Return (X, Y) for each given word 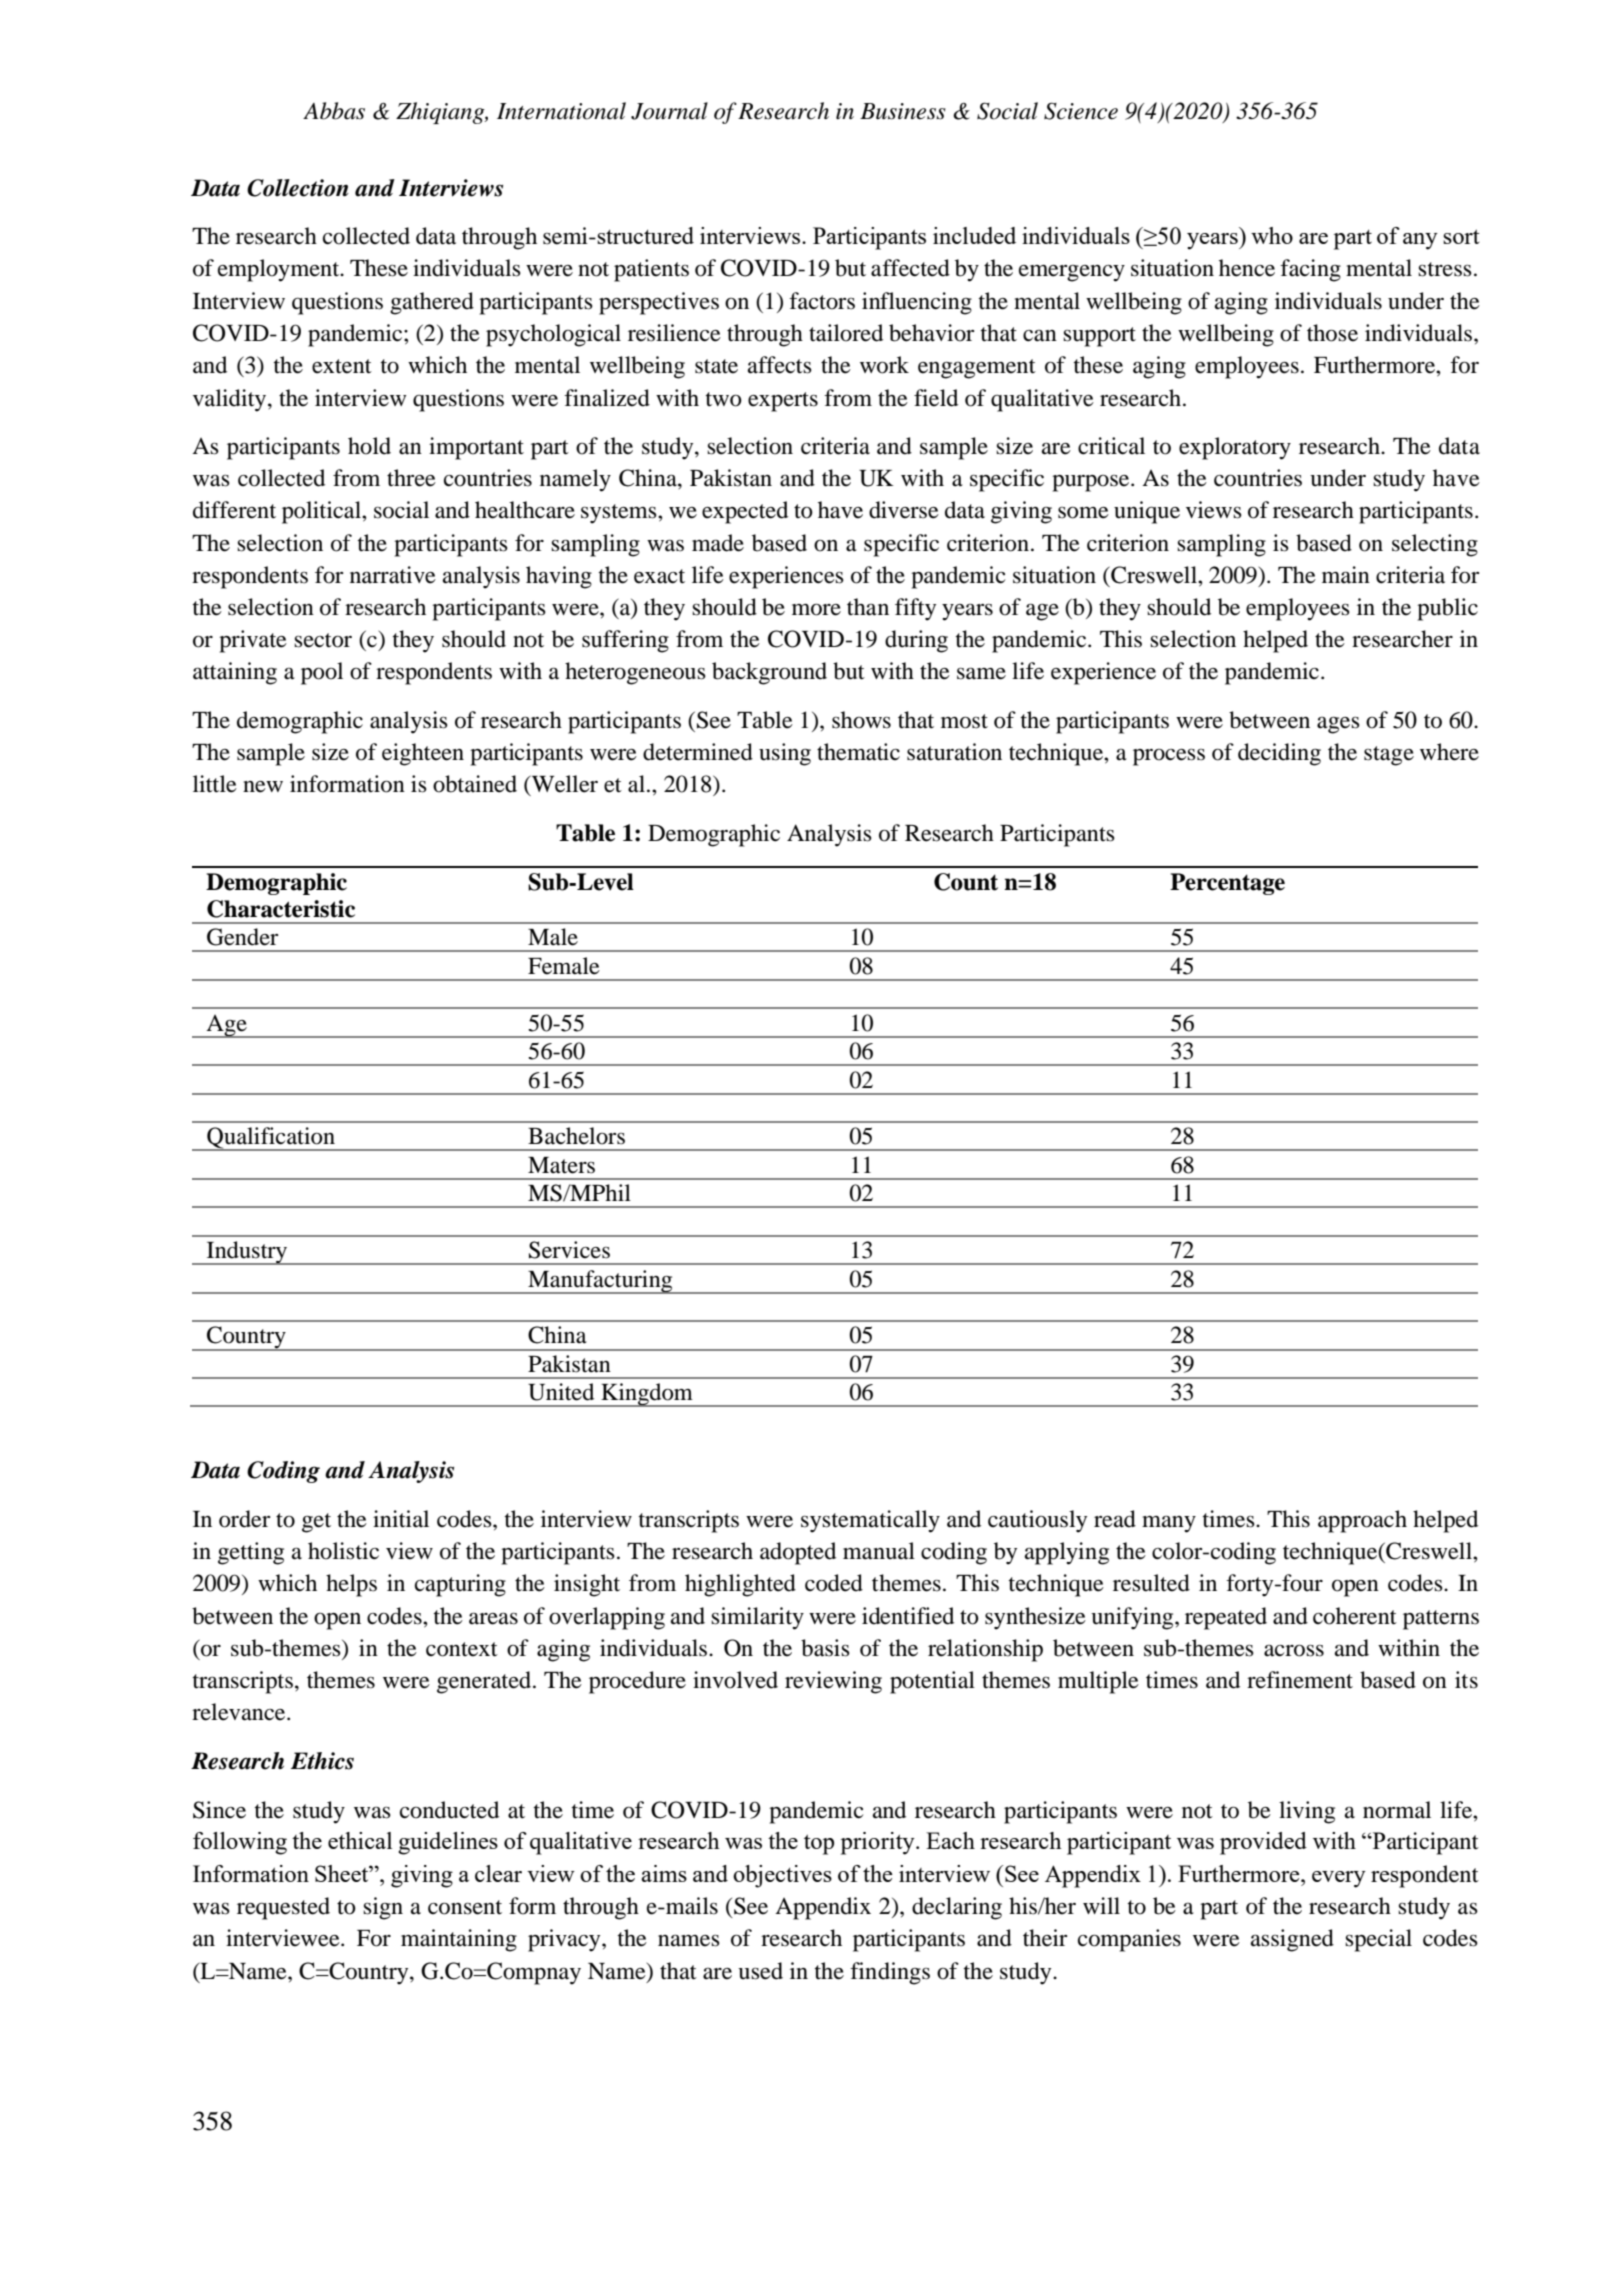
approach (1362, 1521)
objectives (782, 1876)
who (1272, 235)
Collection (298, 188)
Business (903, 111)
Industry (247, 1253)
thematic (858, 752)
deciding (1279, 754)
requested (283, 1908)
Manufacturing (600, 1282)
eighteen (423, 754)
